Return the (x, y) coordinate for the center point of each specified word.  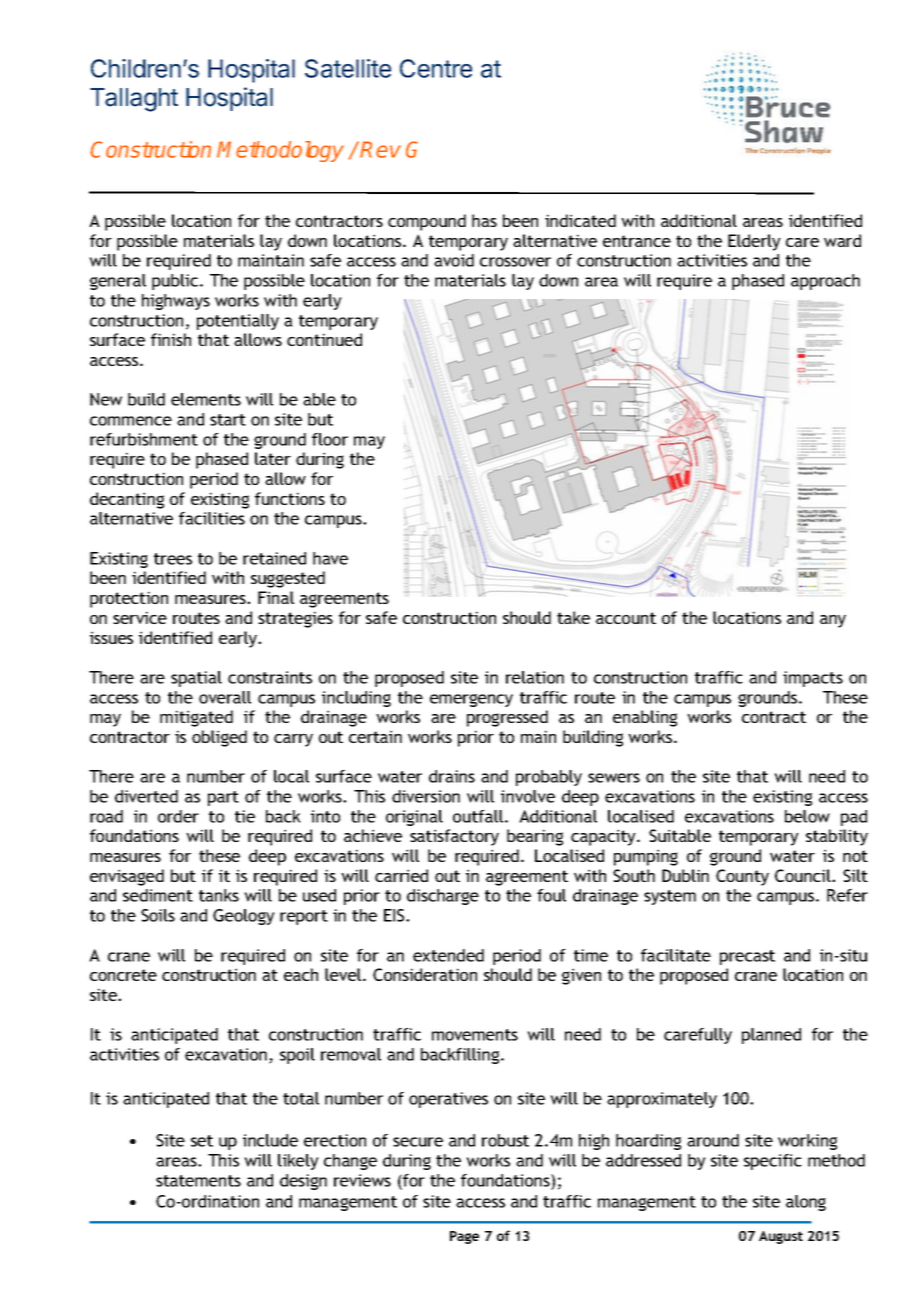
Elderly (754, 242)
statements (198, 1181)
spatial (196, 679)
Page (464, 1237)
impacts (813, 679)
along (806, 1203)
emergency (471, 700)
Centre (436, 68)
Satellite (348, 68)
